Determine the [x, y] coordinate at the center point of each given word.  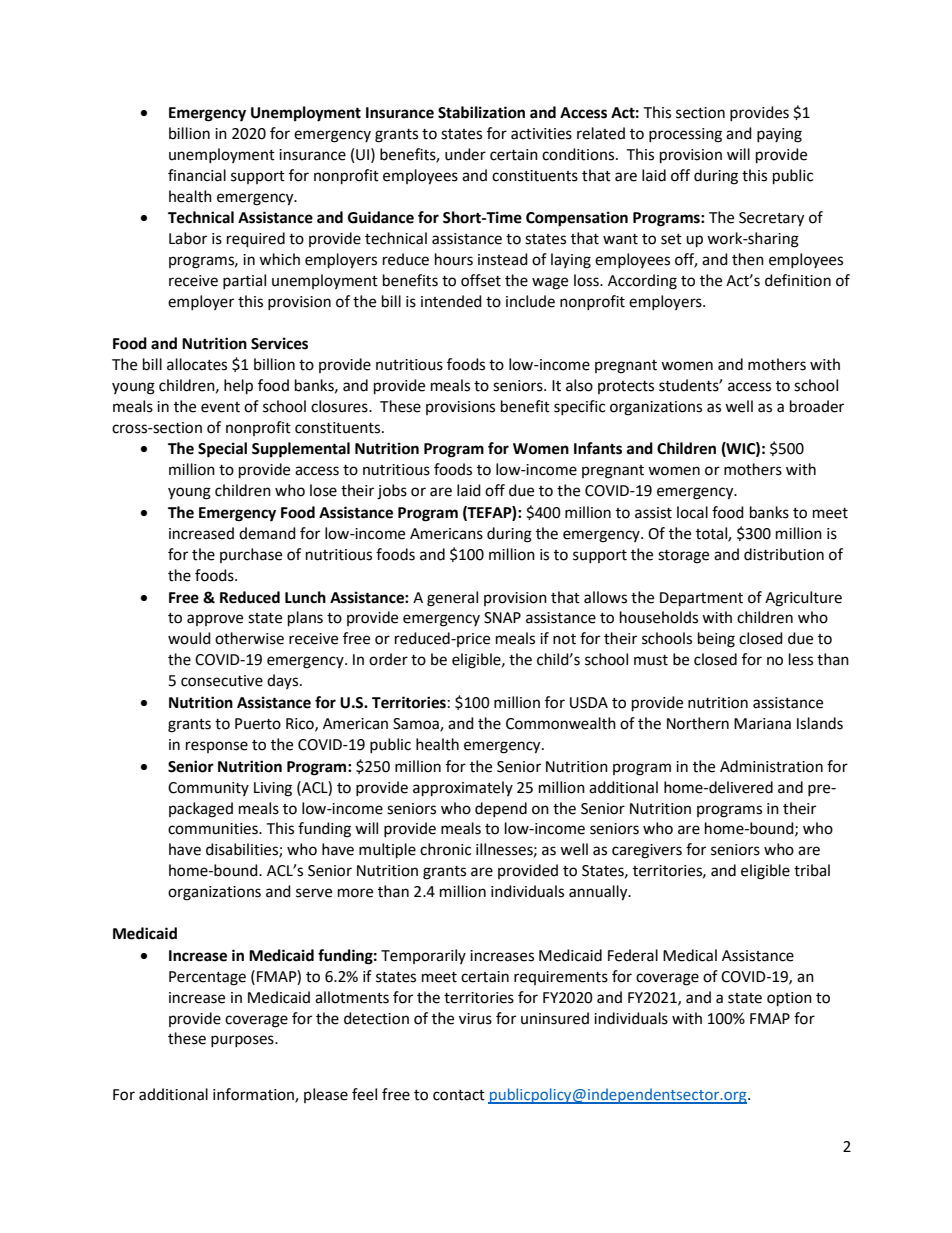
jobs [392, 492]
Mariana [762, 724]
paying [779, 135]
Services [279, 343]
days [284, 681]
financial [197, 175]
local [692, 512]
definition [798, 280]
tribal [812, 870]
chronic [445, 849]
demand [267, 533]
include [530, 301]
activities [541, 134]
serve [314, 893]
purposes [243, 1041]
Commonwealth [561, 723]
